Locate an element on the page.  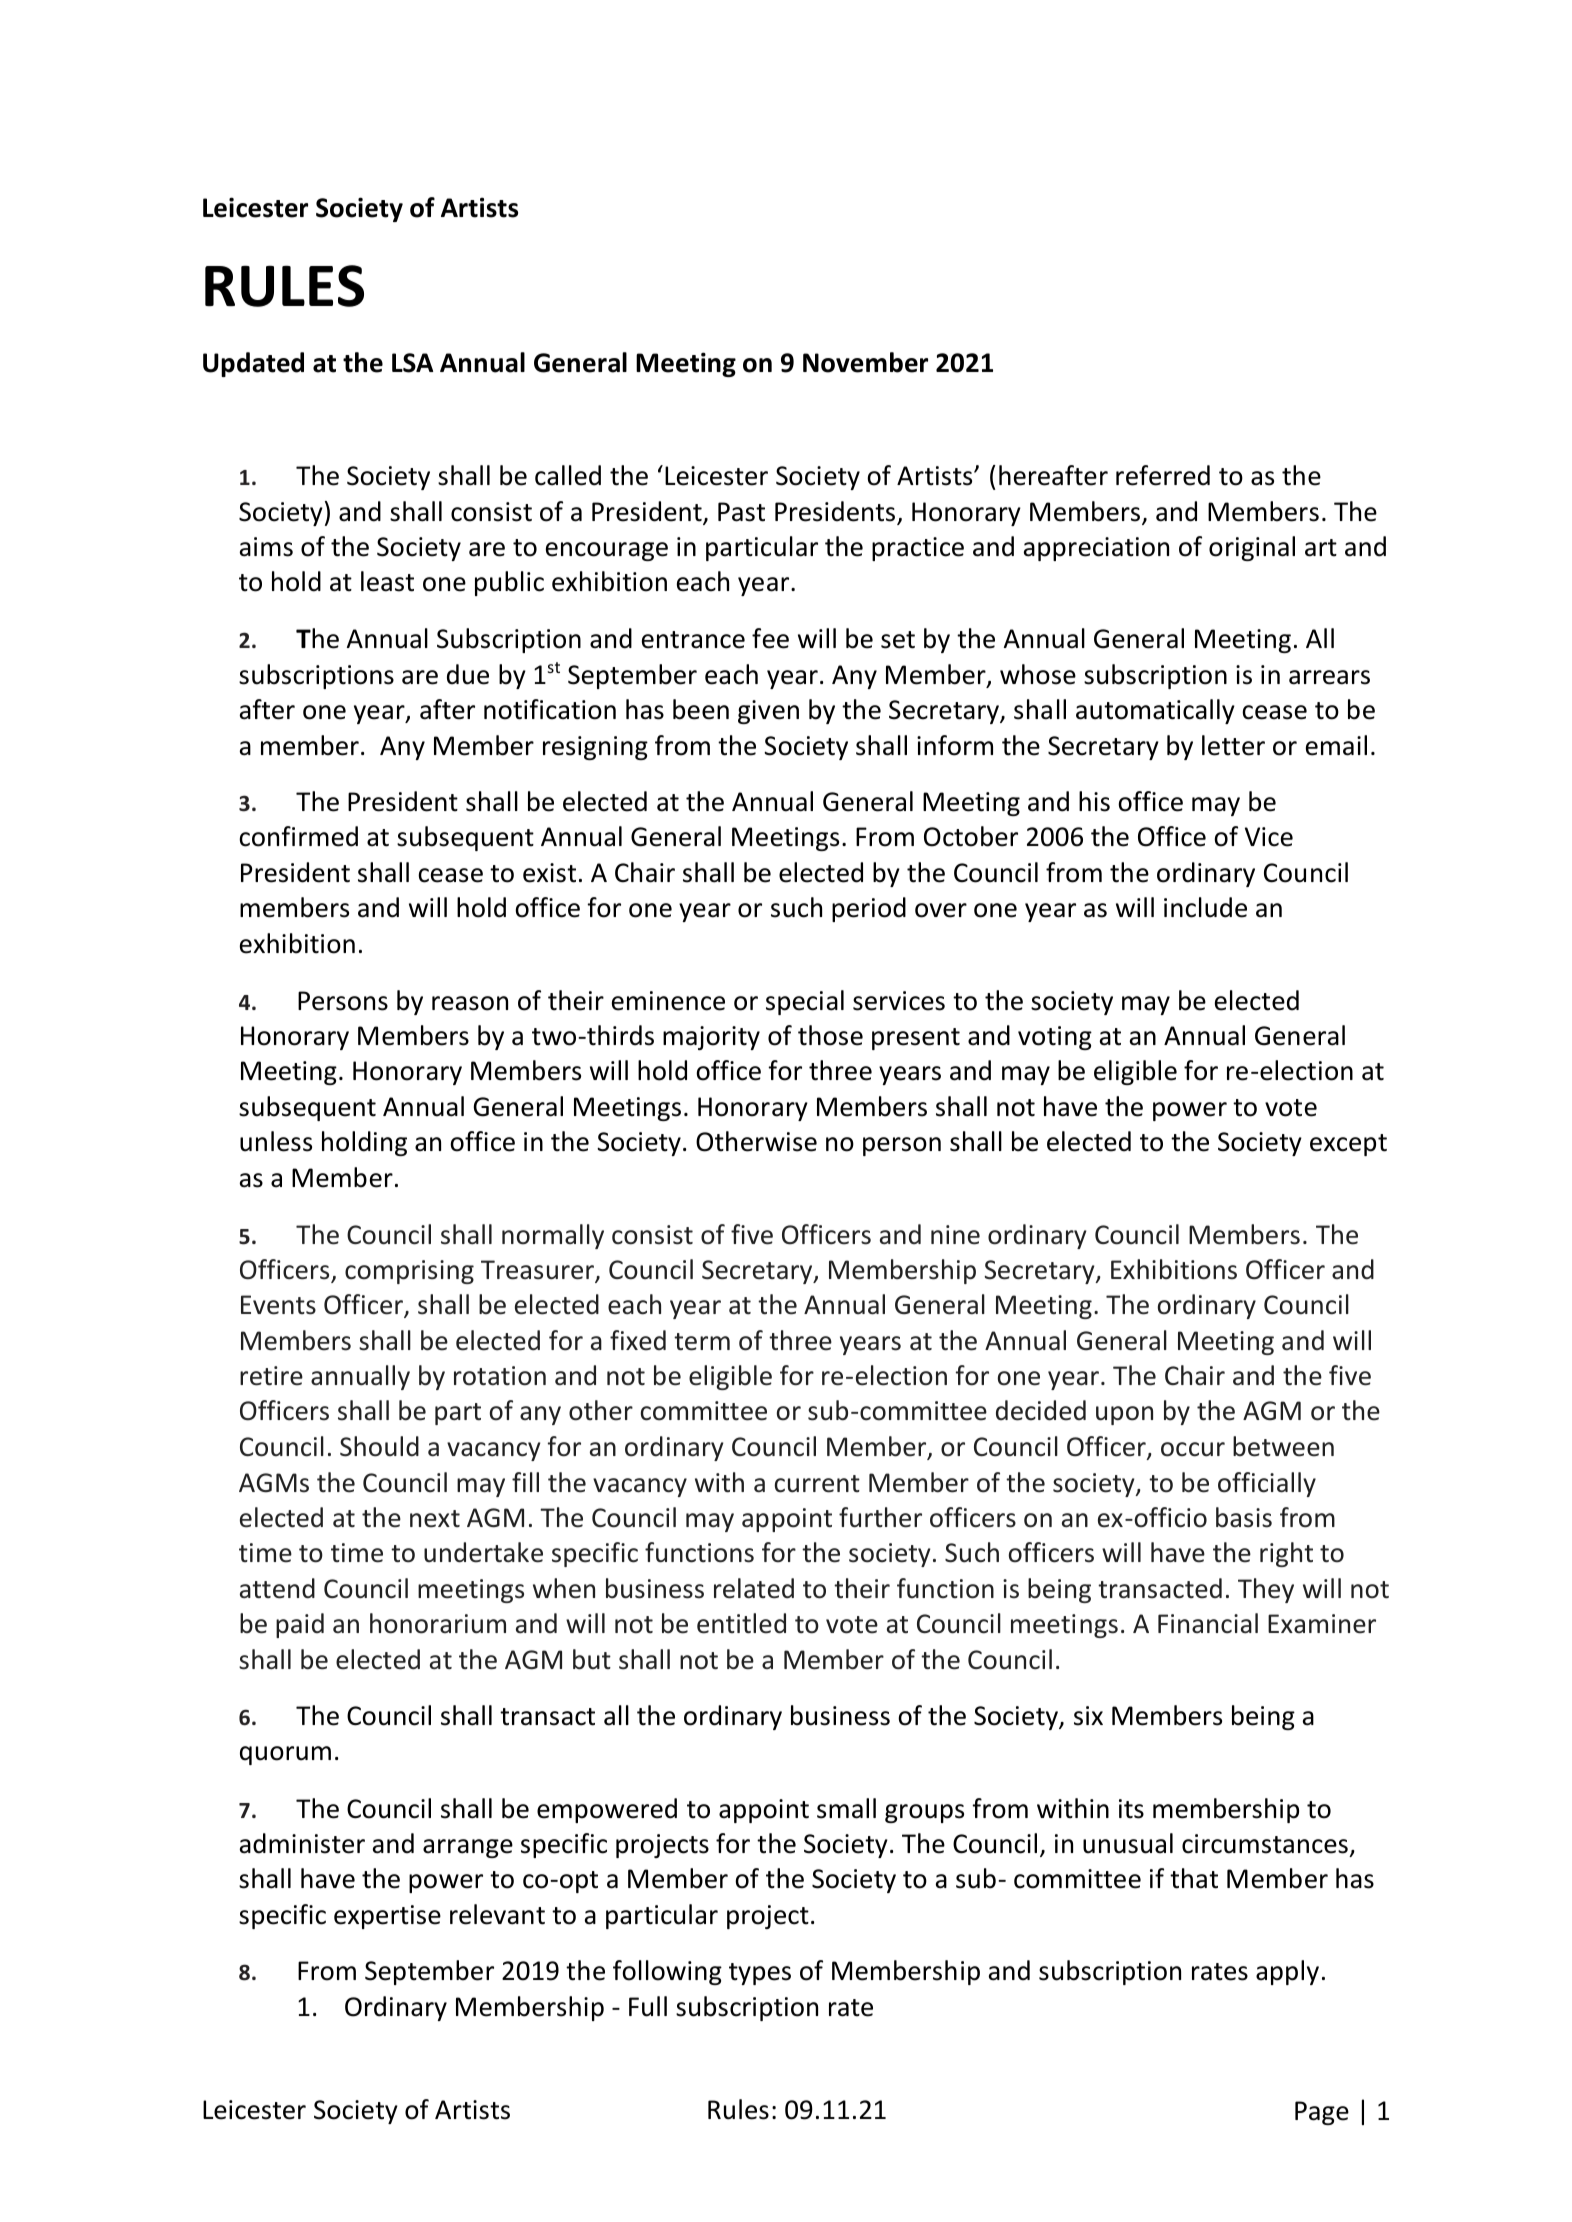
LSA is located at coordinates (412, 363).
